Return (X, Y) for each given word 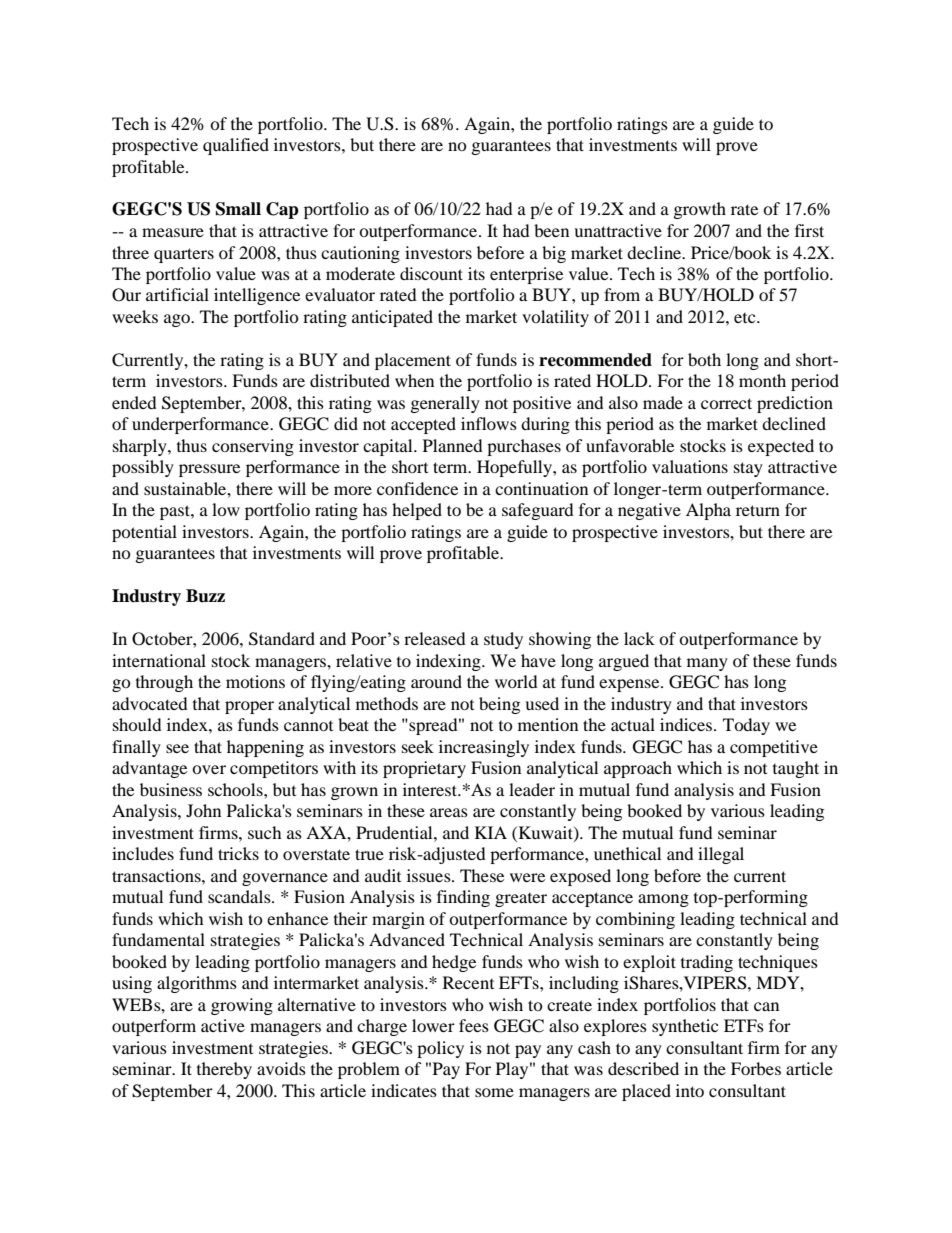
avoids (281, 1068)
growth (700, 210)
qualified (236, 146)
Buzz (205, 596)
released (435, 638)
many (707, 664)
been (551, 230)
